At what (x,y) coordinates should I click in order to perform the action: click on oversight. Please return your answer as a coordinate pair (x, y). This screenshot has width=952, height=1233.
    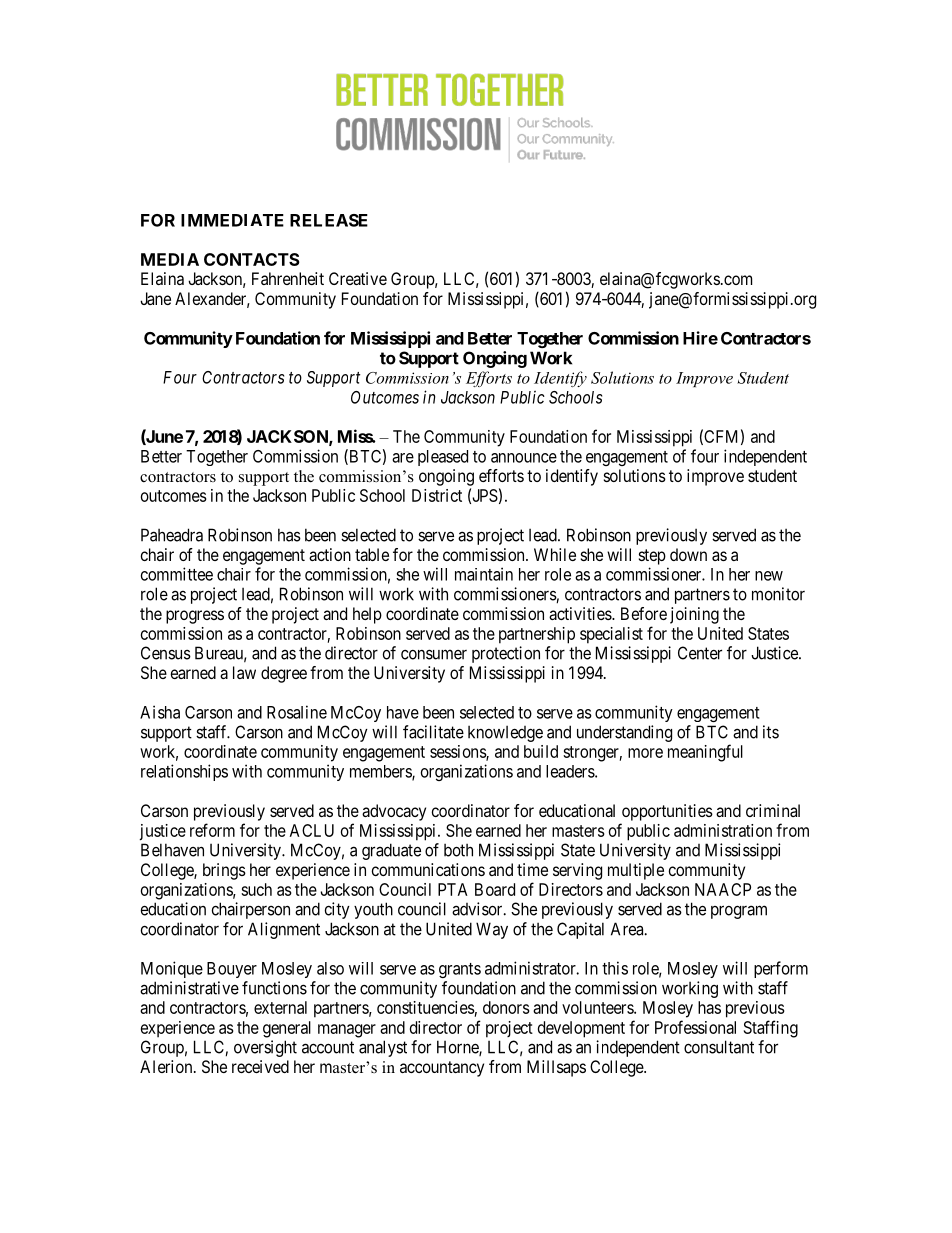
    Looking at the image, I should click on (265, 1048).
